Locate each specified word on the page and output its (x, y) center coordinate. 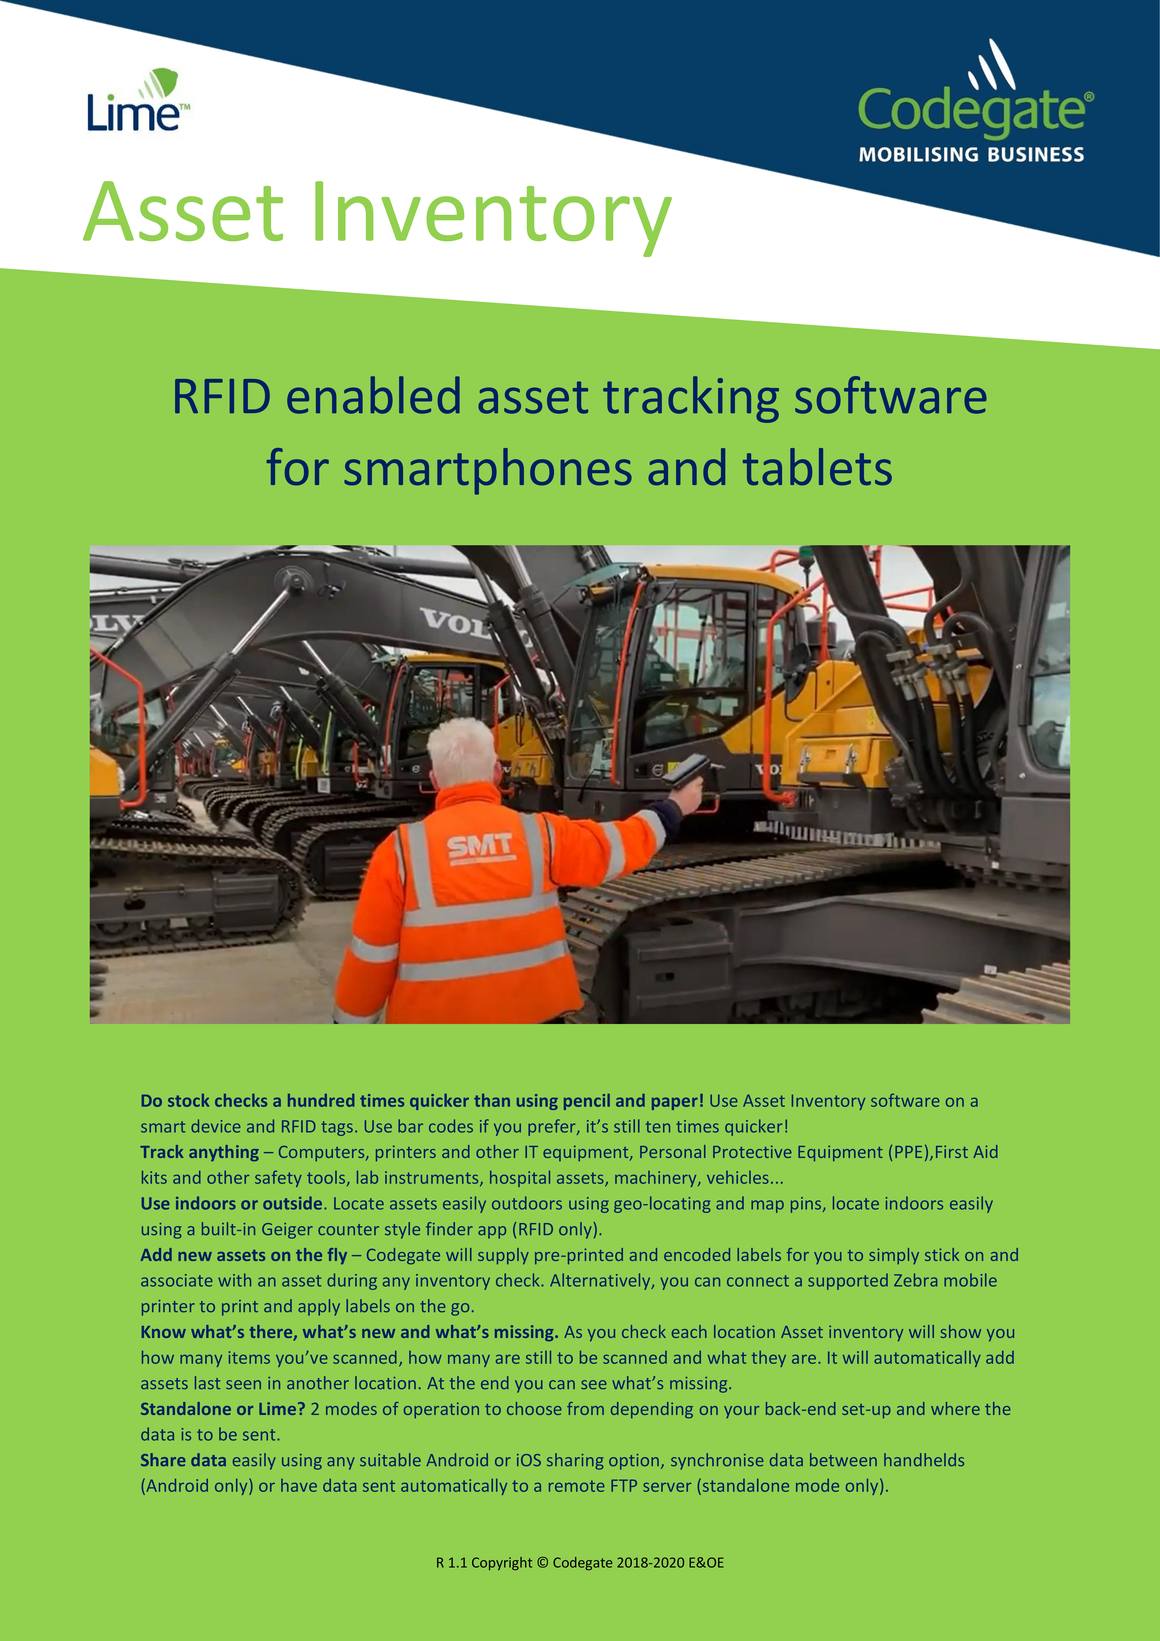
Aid (985, 1151)
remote (577, 1486)
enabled (373, 395)
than (492, 1100)
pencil (587, 1102)
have (299, 1485)
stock (188, 1100)
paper (675, 1103)
